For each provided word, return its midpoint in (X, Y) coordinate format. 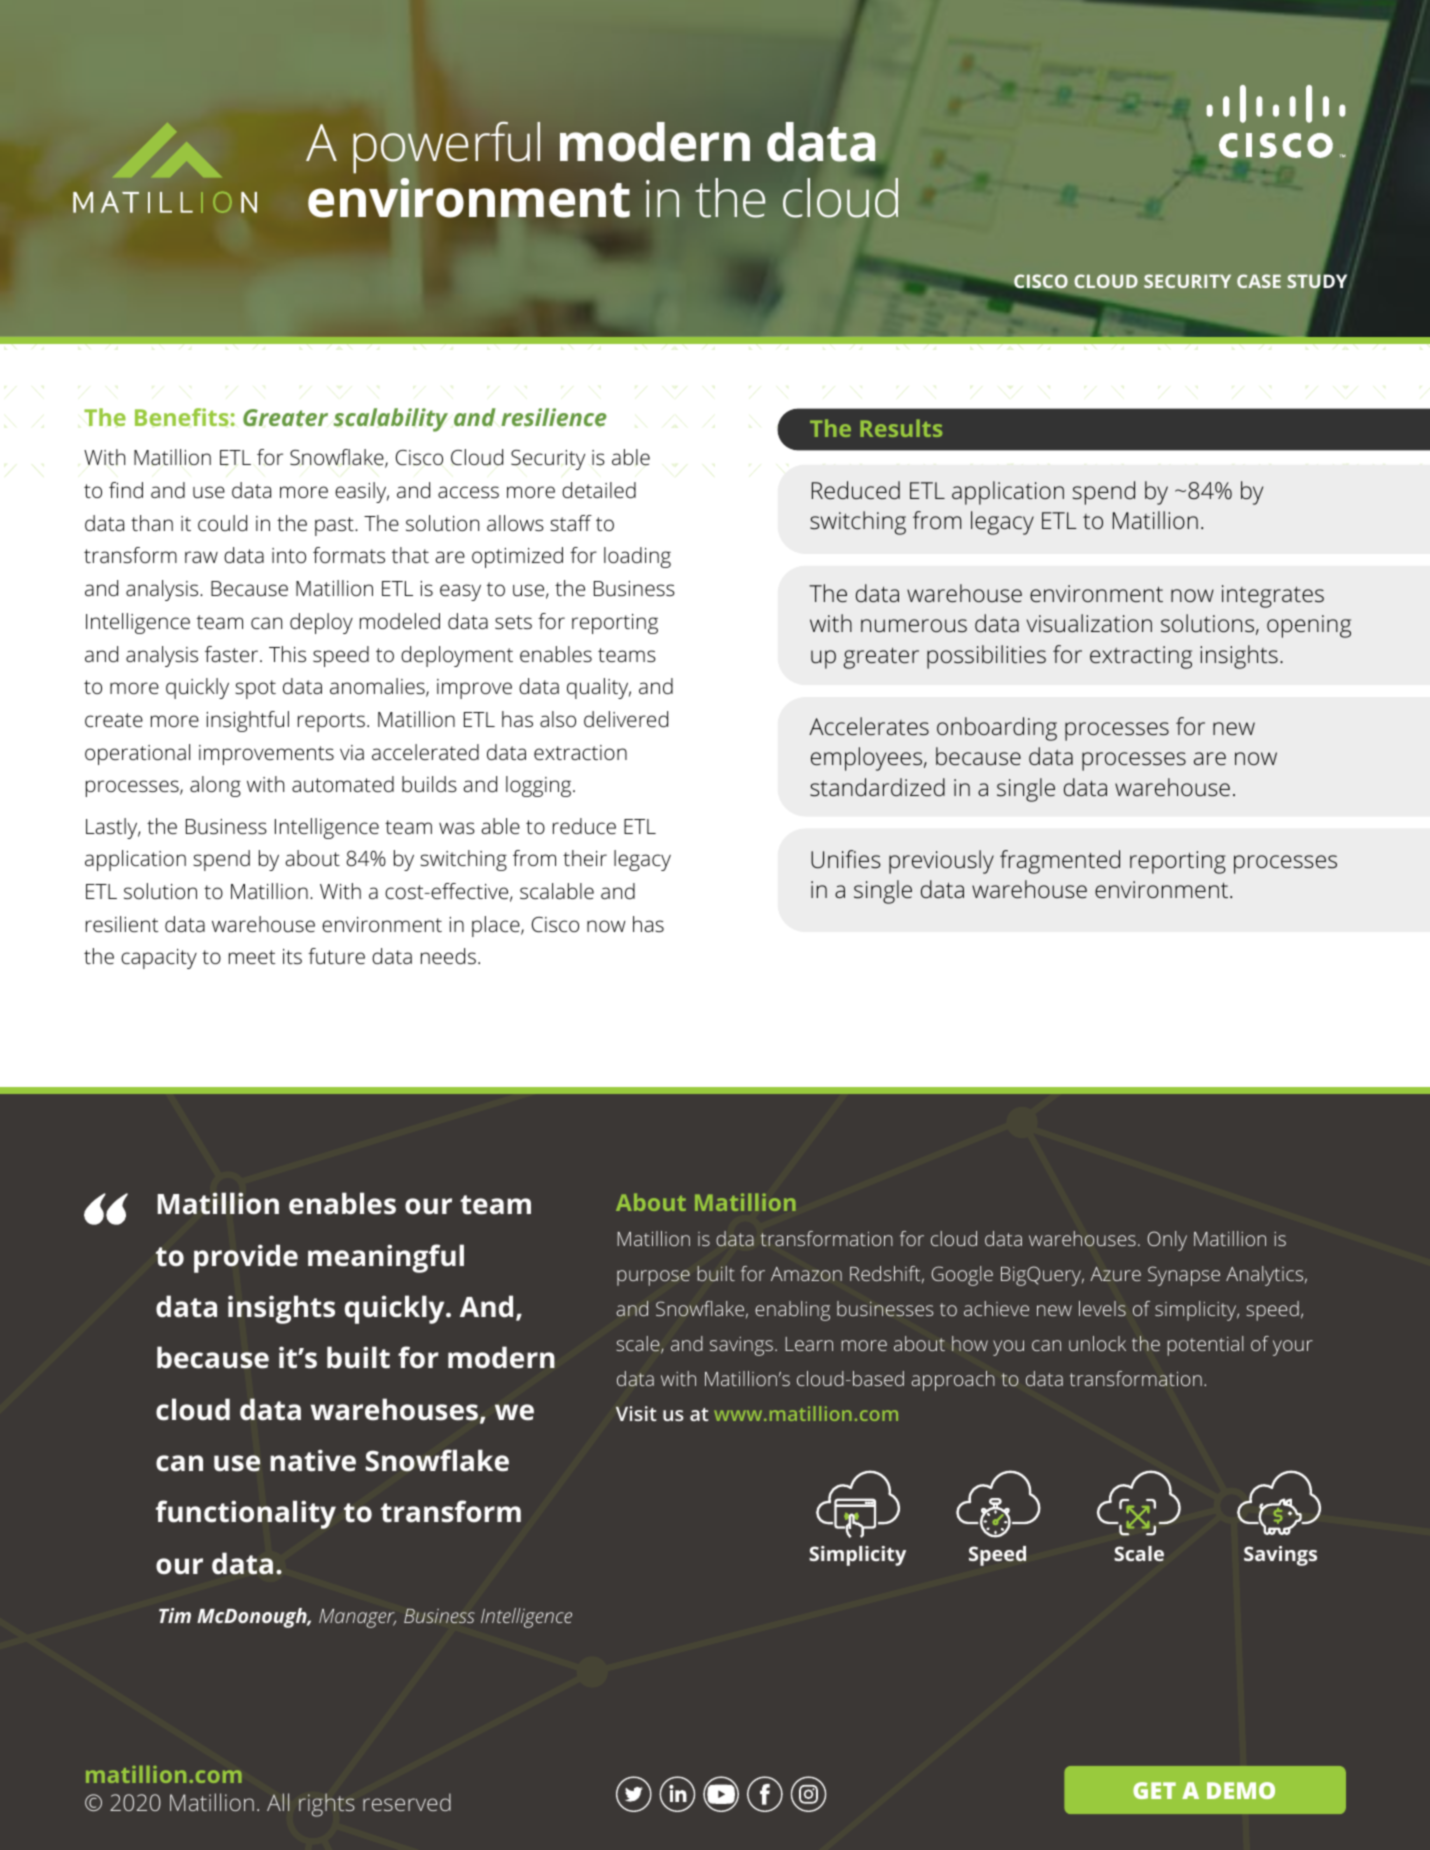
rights (327, 1805)
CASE (1259, 281)
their (585, 858)
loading (637, 557)
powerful (446, 147)
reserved (407, 1802)
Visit (636, 1413)
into (289, 555)
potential (1205, 1346)
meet (252, 957)
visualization (1089, 623)
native (313, 1460)
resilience (554, 417)
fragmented (1060, 862)
